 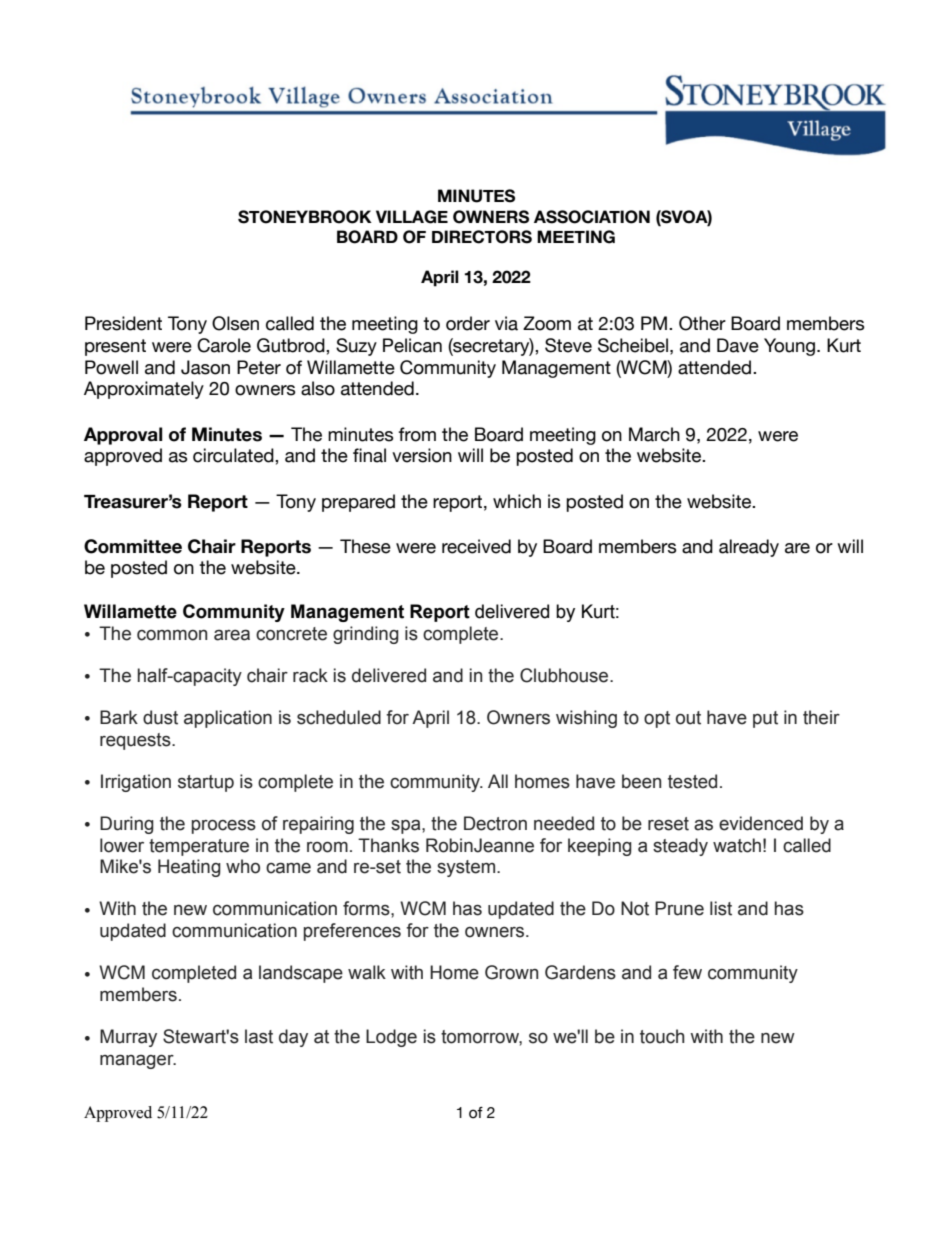 I want to click on Olsen, so click(x=235, y=323).
